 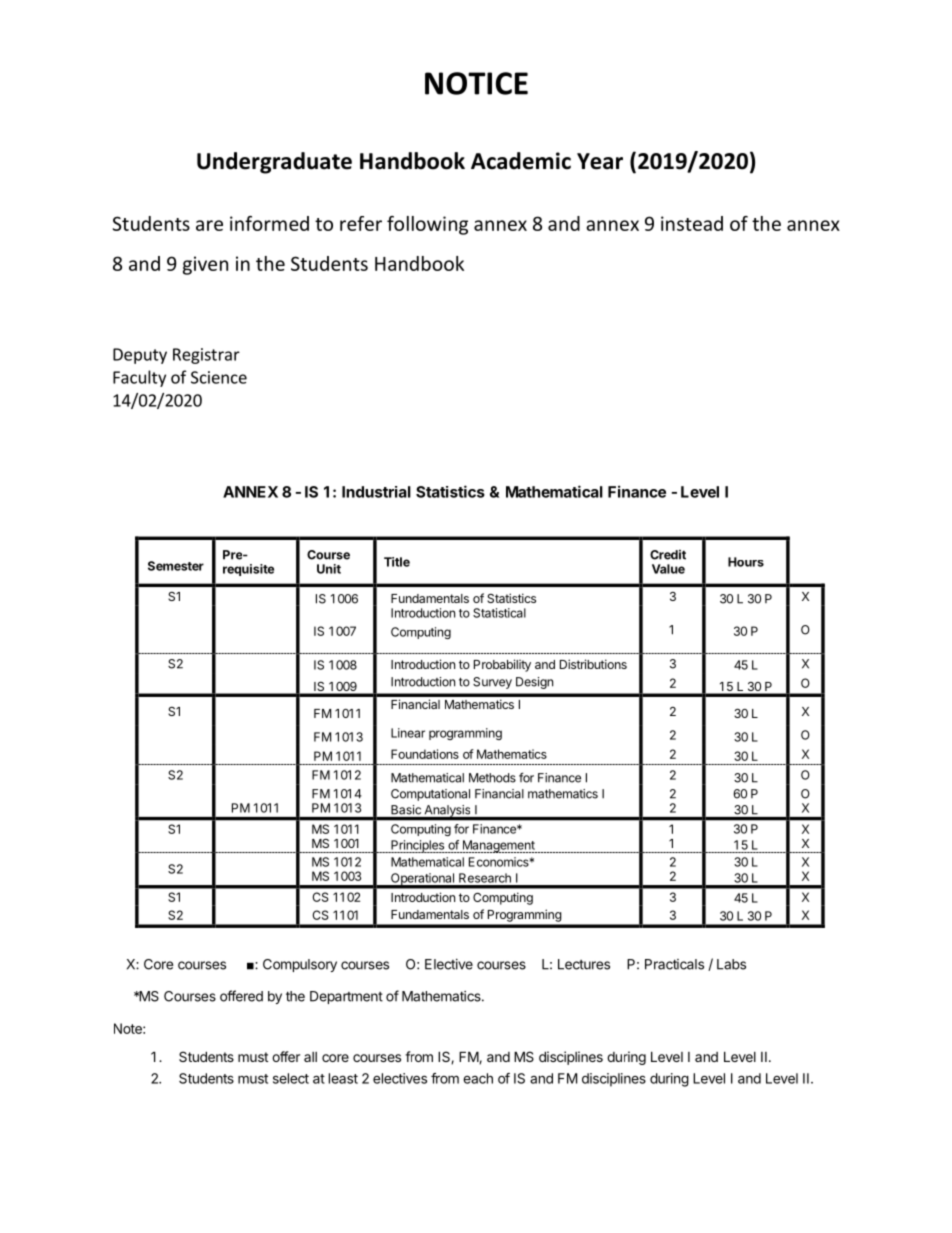 I want to click on following, so click(x=427, y=225).
